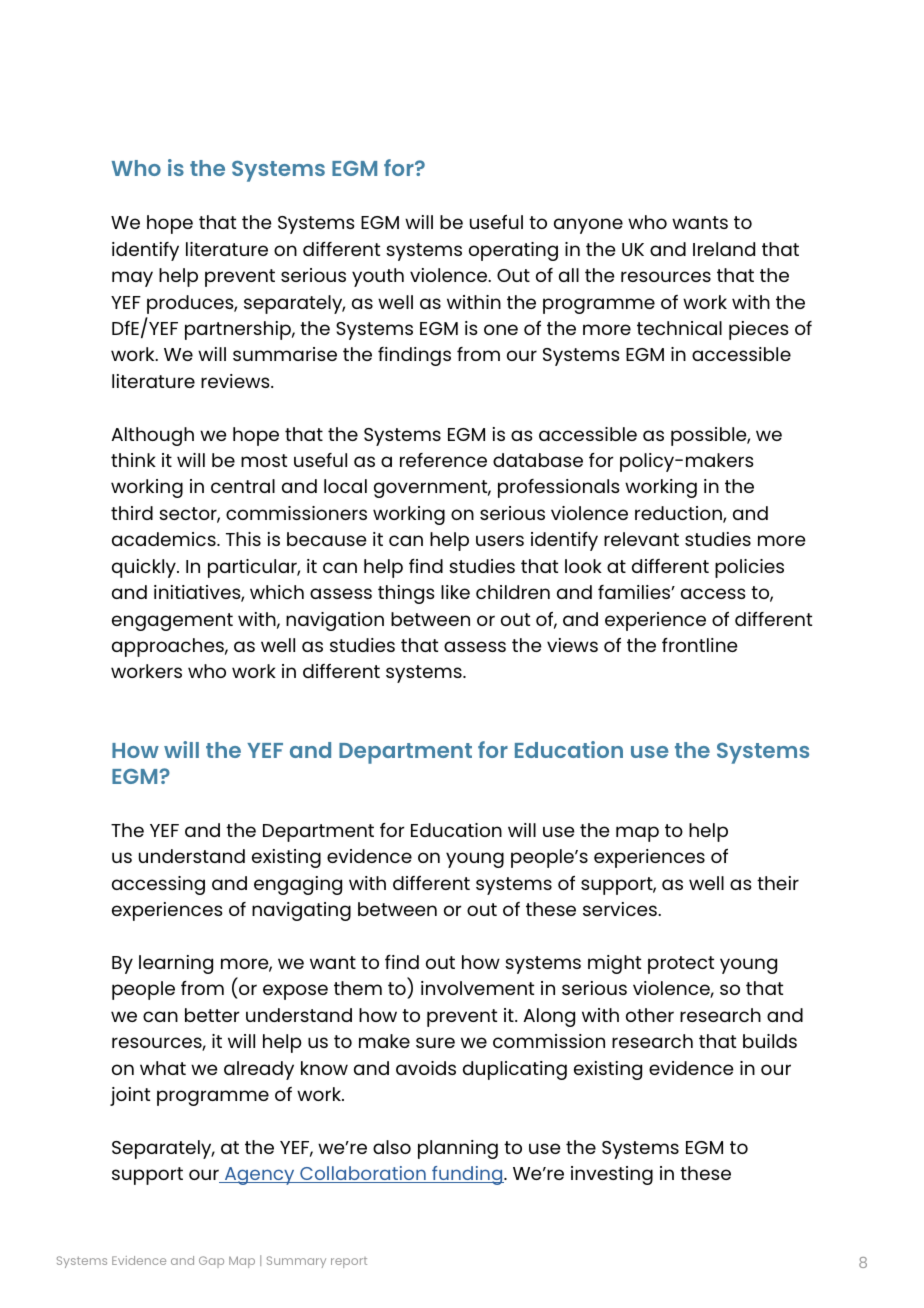 Image resolution: width=924 pixels, height=1308 pixels. Describe the element at coordinates (681, 965) in the screenshot. I see `protect` at that location.
